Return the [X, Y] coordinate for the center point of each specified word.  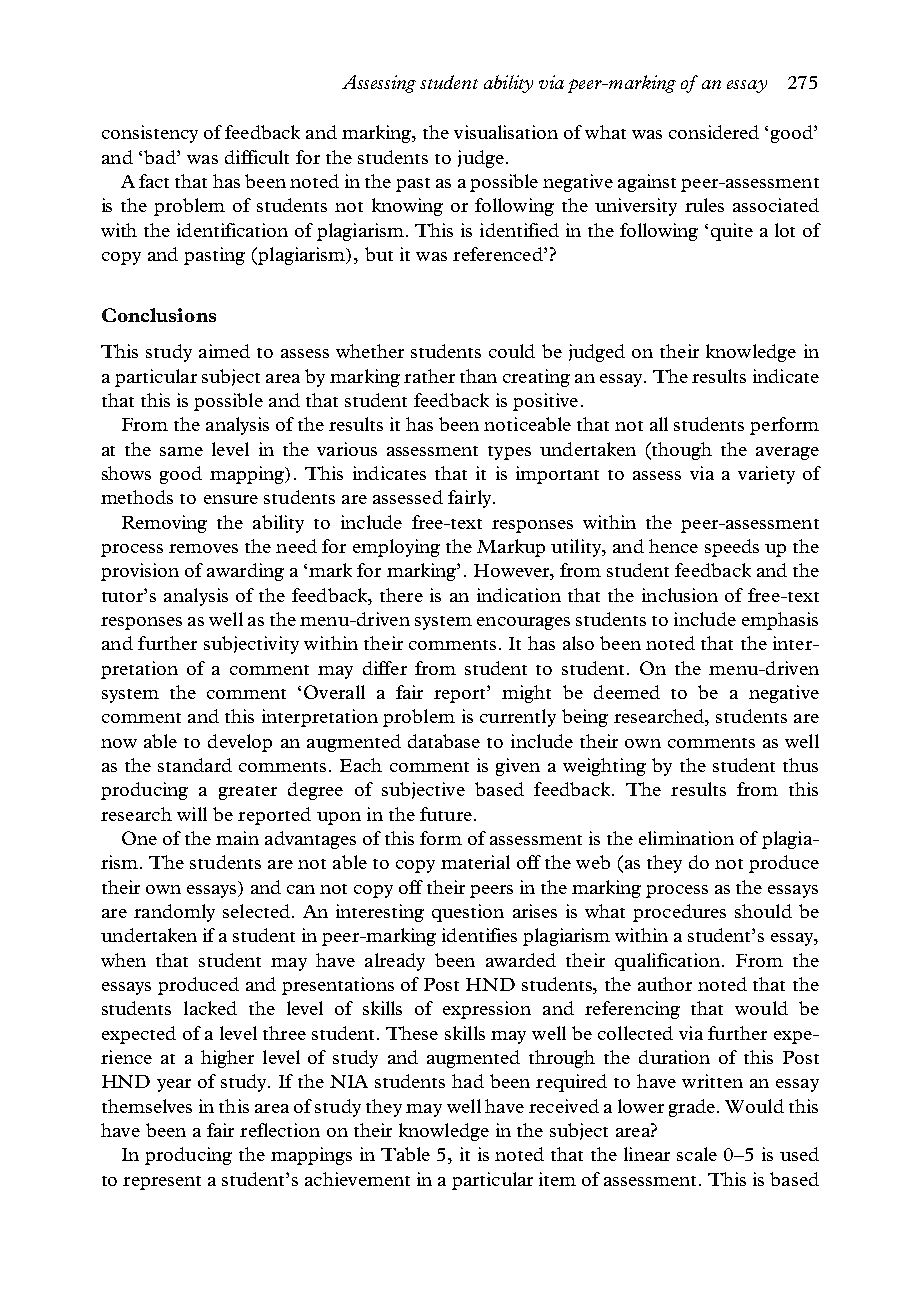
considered [714, 132]
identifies [479, 935]
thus [800, 765]
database [444, 741]
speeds [732, 548]
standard [195, 765]
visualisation [506, 132]
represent [162, 1183]
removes [203, 548]
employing [396, 548]
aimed [224, 351]
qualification [669, 962]
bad [161, 157]
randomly [174, 913]
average [787, 453]
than [478, 376]
